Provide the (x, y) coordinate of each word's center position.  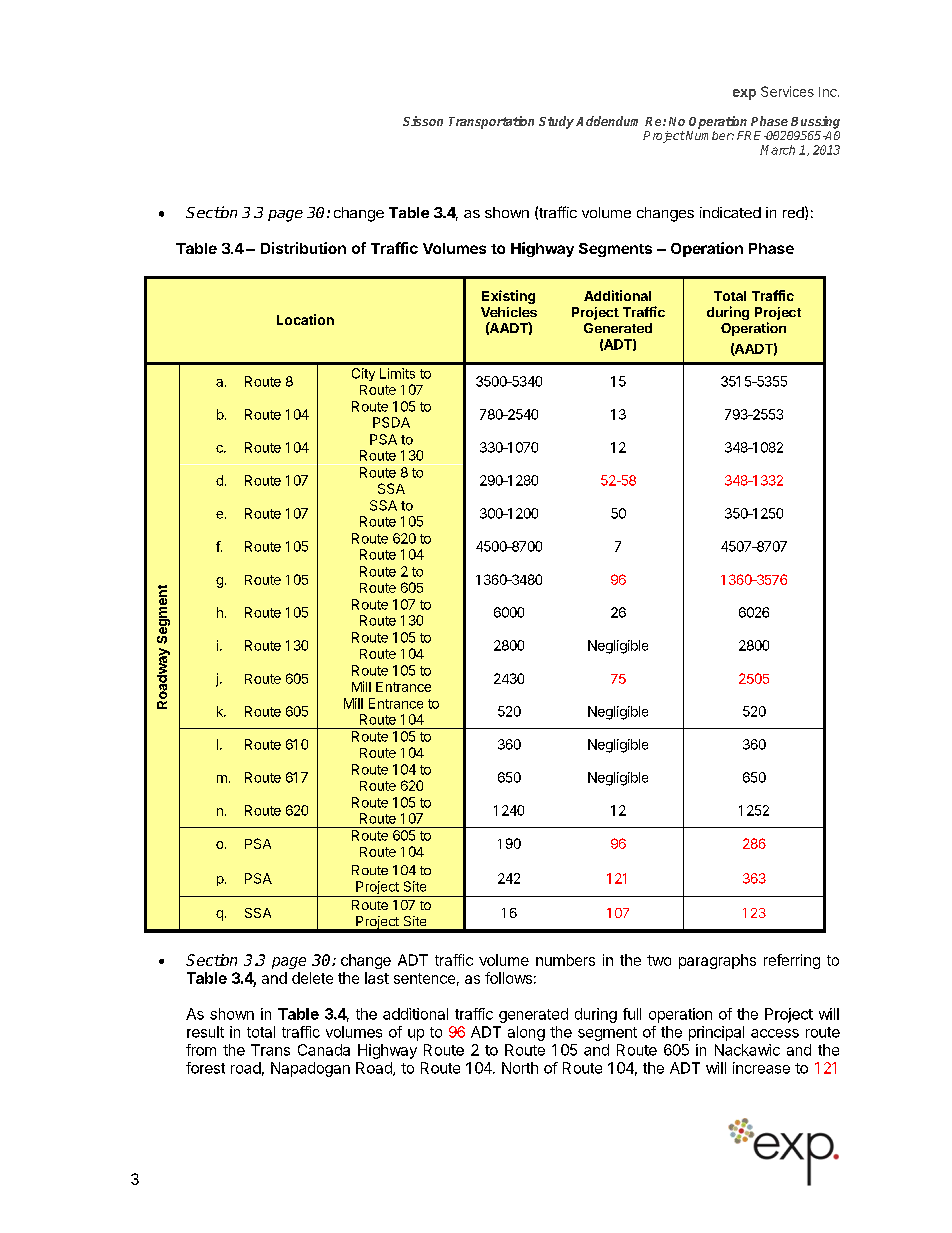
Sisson (423, 121)
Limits (397, 373)
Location (305, 319)
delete (312, 978)
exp (744, 94)
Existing (508, 297)
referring (792, 961)
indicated (730, 212)
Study (556, 122)
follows (508, 978)
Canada (324, 1050)
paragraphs (717, 961)
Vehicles (509, 312)
